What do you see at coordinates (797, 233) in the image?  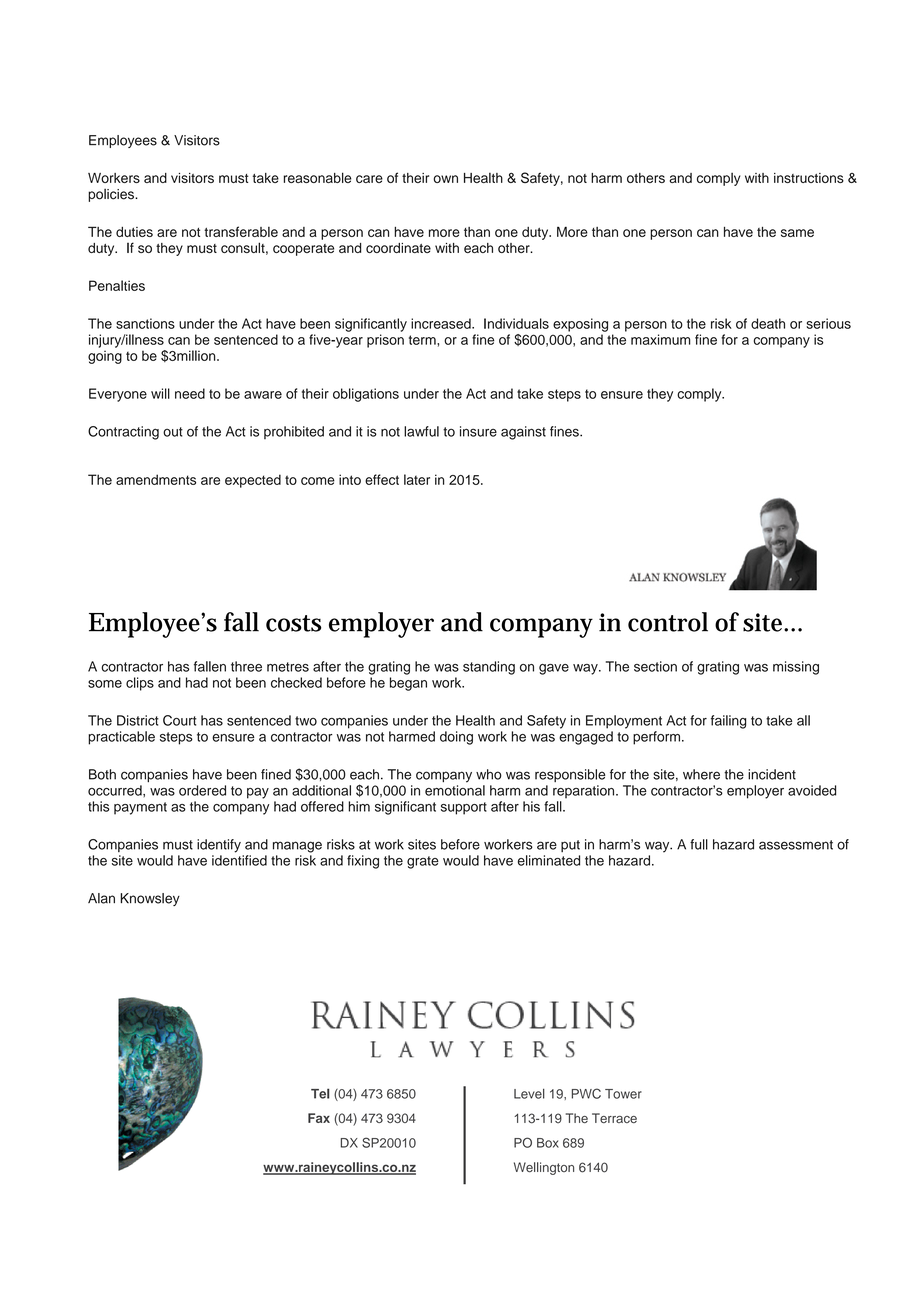 I see `same` at bounding box center [797, 233].
